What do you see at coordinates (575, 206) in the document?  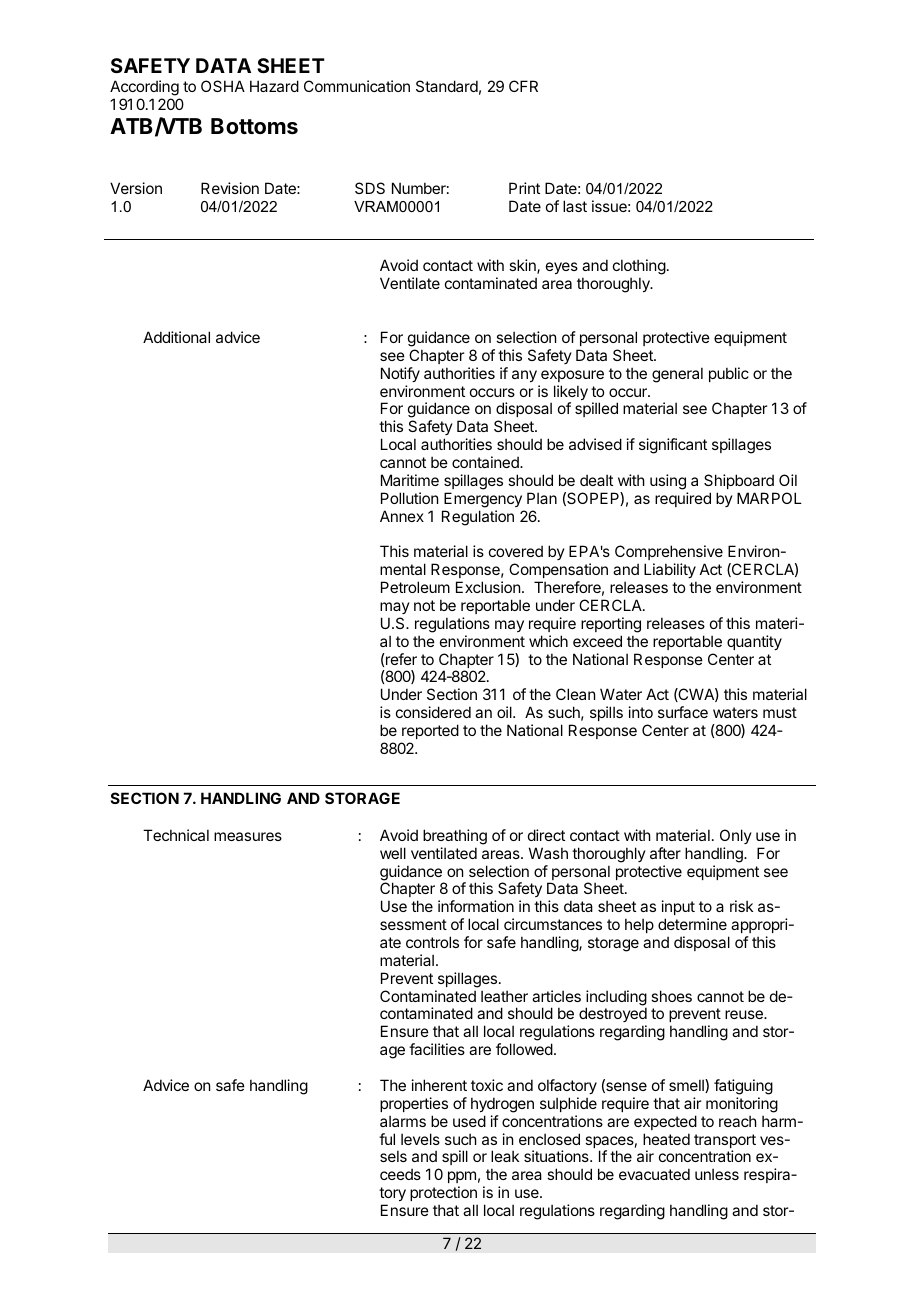 I see `last` at bounding box center [575, 206].
